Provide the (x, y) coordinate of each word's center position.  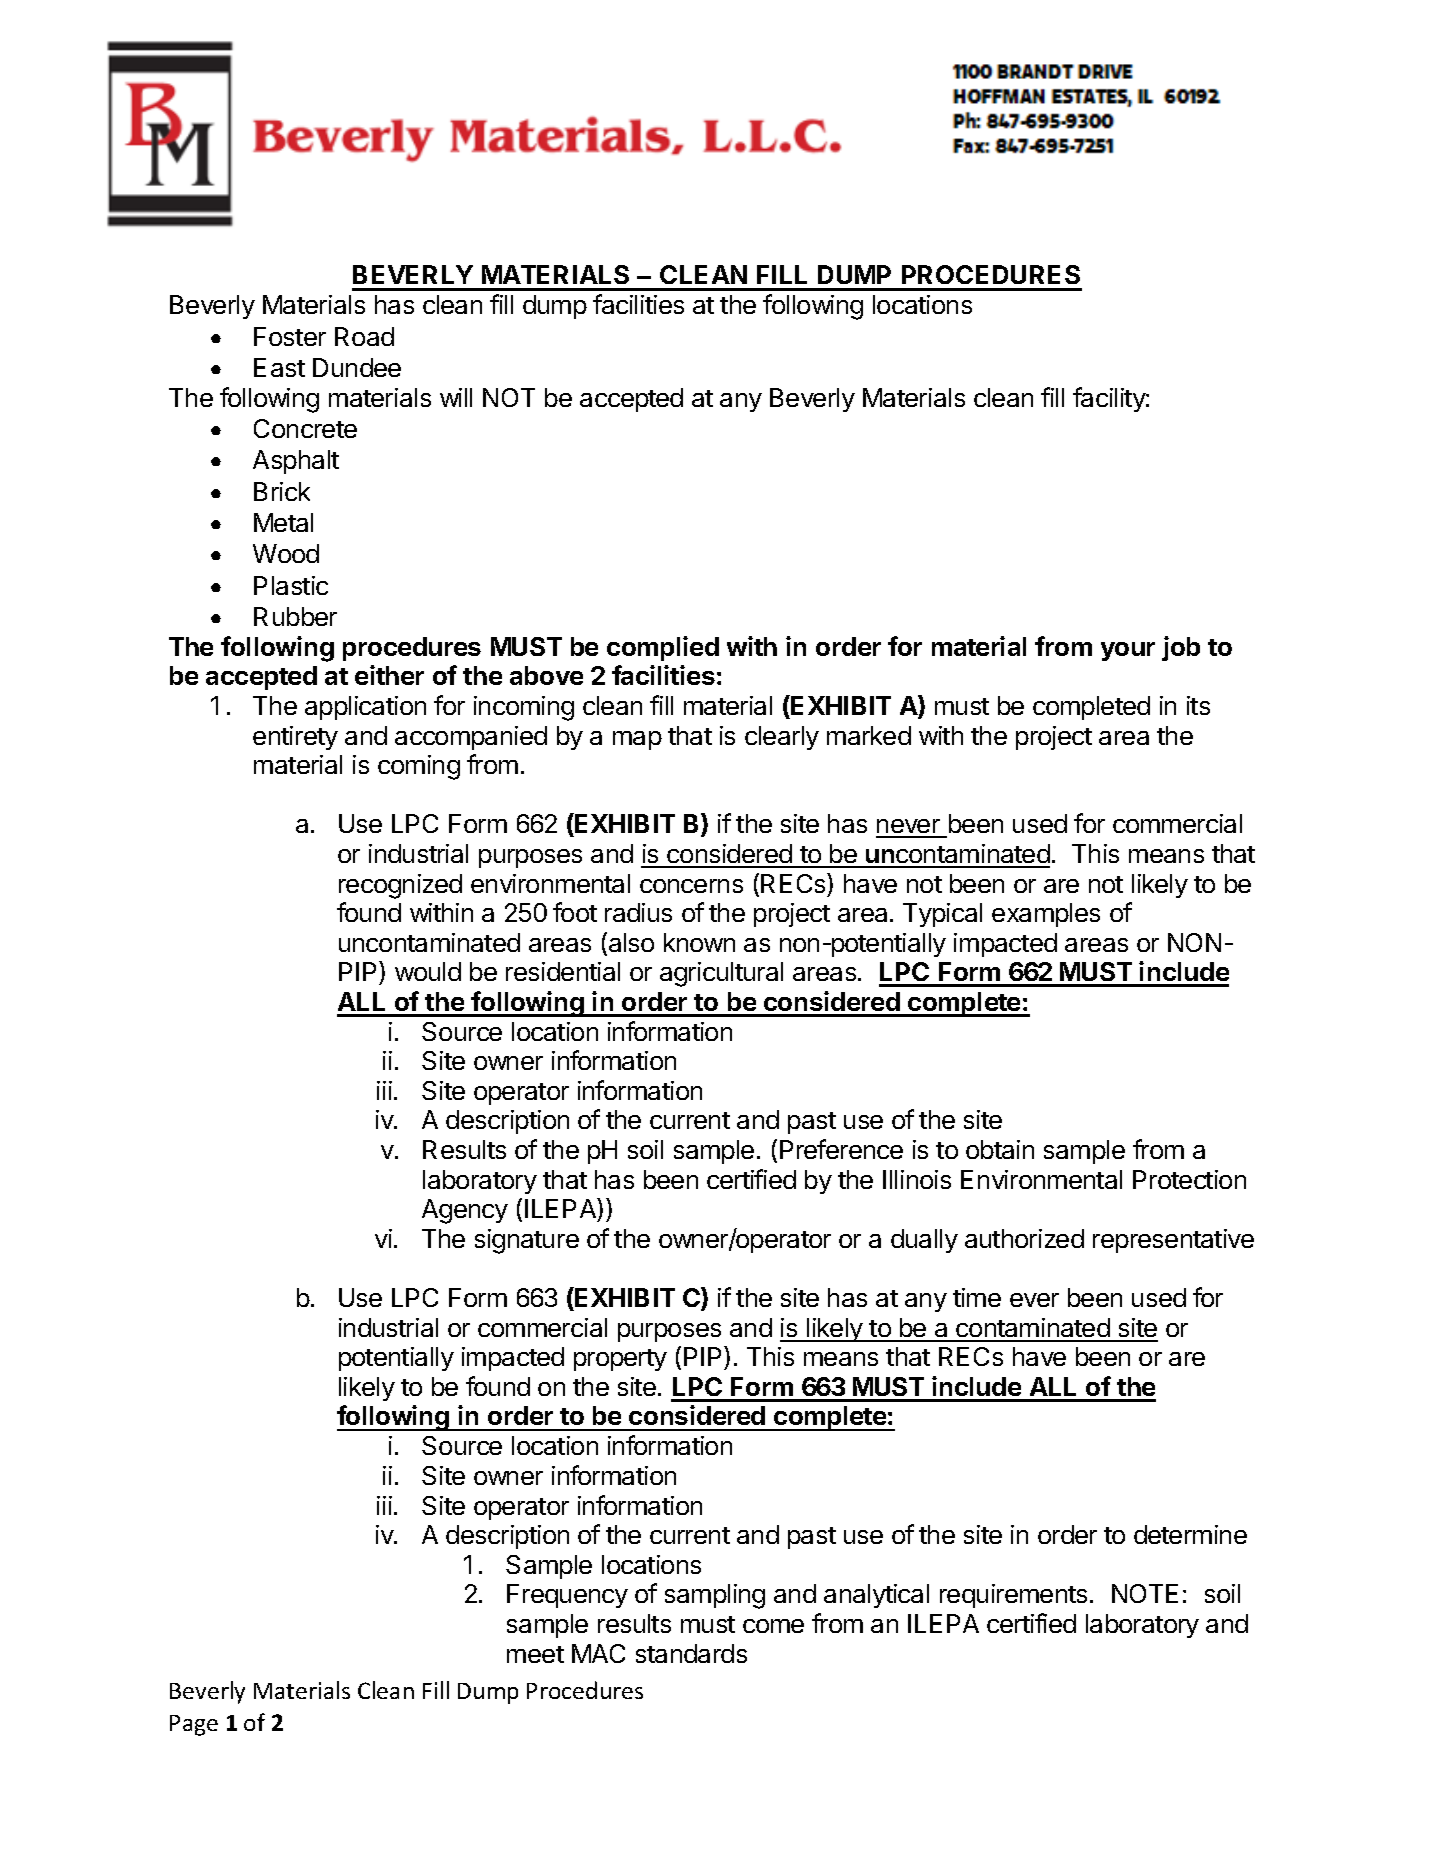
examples (1046, 915)
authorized (1024, 1238)
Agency (465, 1211)
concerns (691, 886)
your (1128, 651)
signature (527, 1241)
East (279, 367)
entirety (295, 738)
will (456, 397)
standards (691, 1653)
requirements (1013, 1596)
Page (194, 1725)
